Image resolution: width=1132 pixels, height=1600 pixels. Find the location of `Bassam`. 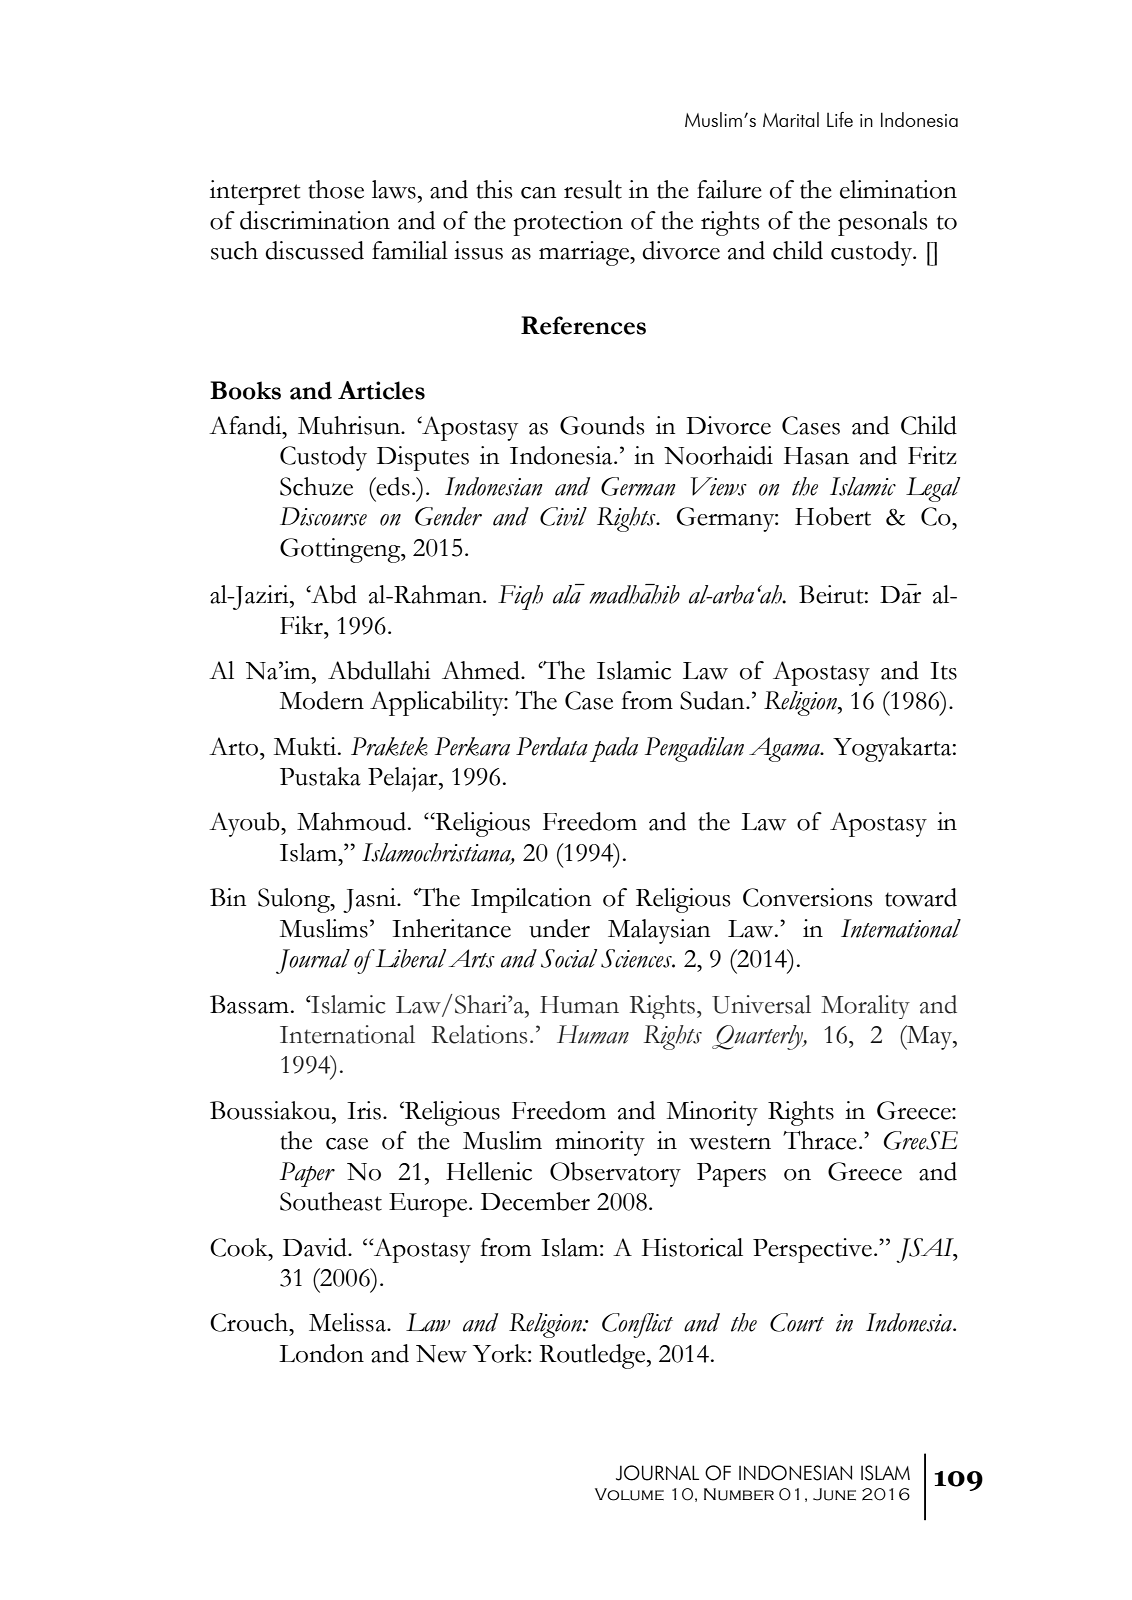

Bassam is located at coordinates (249, 1004).
